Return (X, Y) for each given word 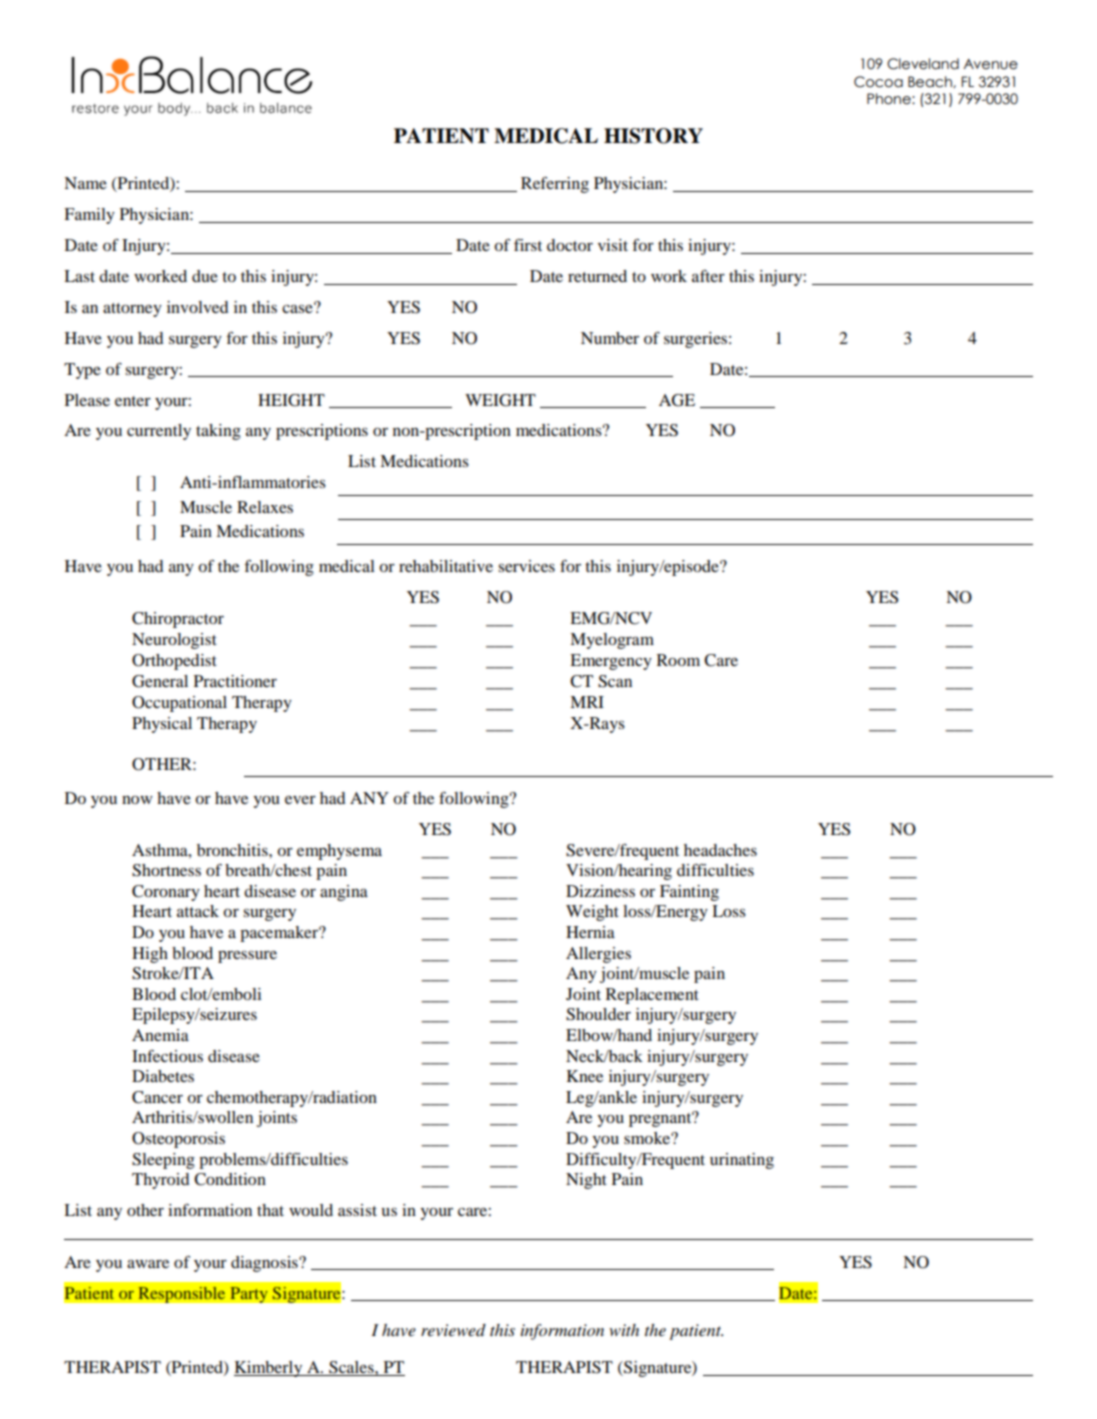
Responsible (182, 1294)
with (624, 1330)
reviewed (453, 1330)
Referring (555, 185)
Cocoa (878, 82)
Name (85, 183)
